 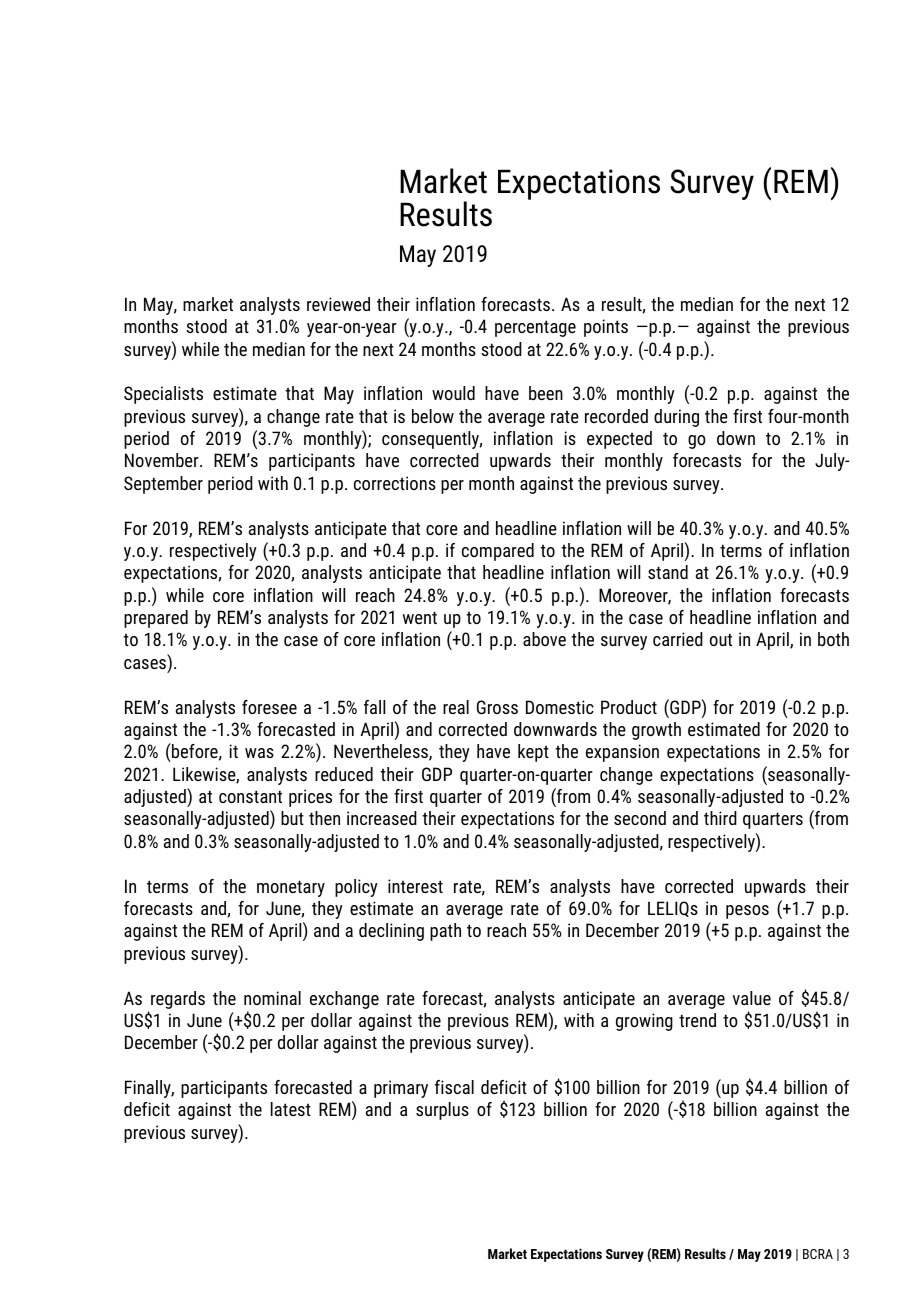 What do you see at coordinates (338, 304) in the image?
I see `reviewed` at bounding box center [338, 304].
